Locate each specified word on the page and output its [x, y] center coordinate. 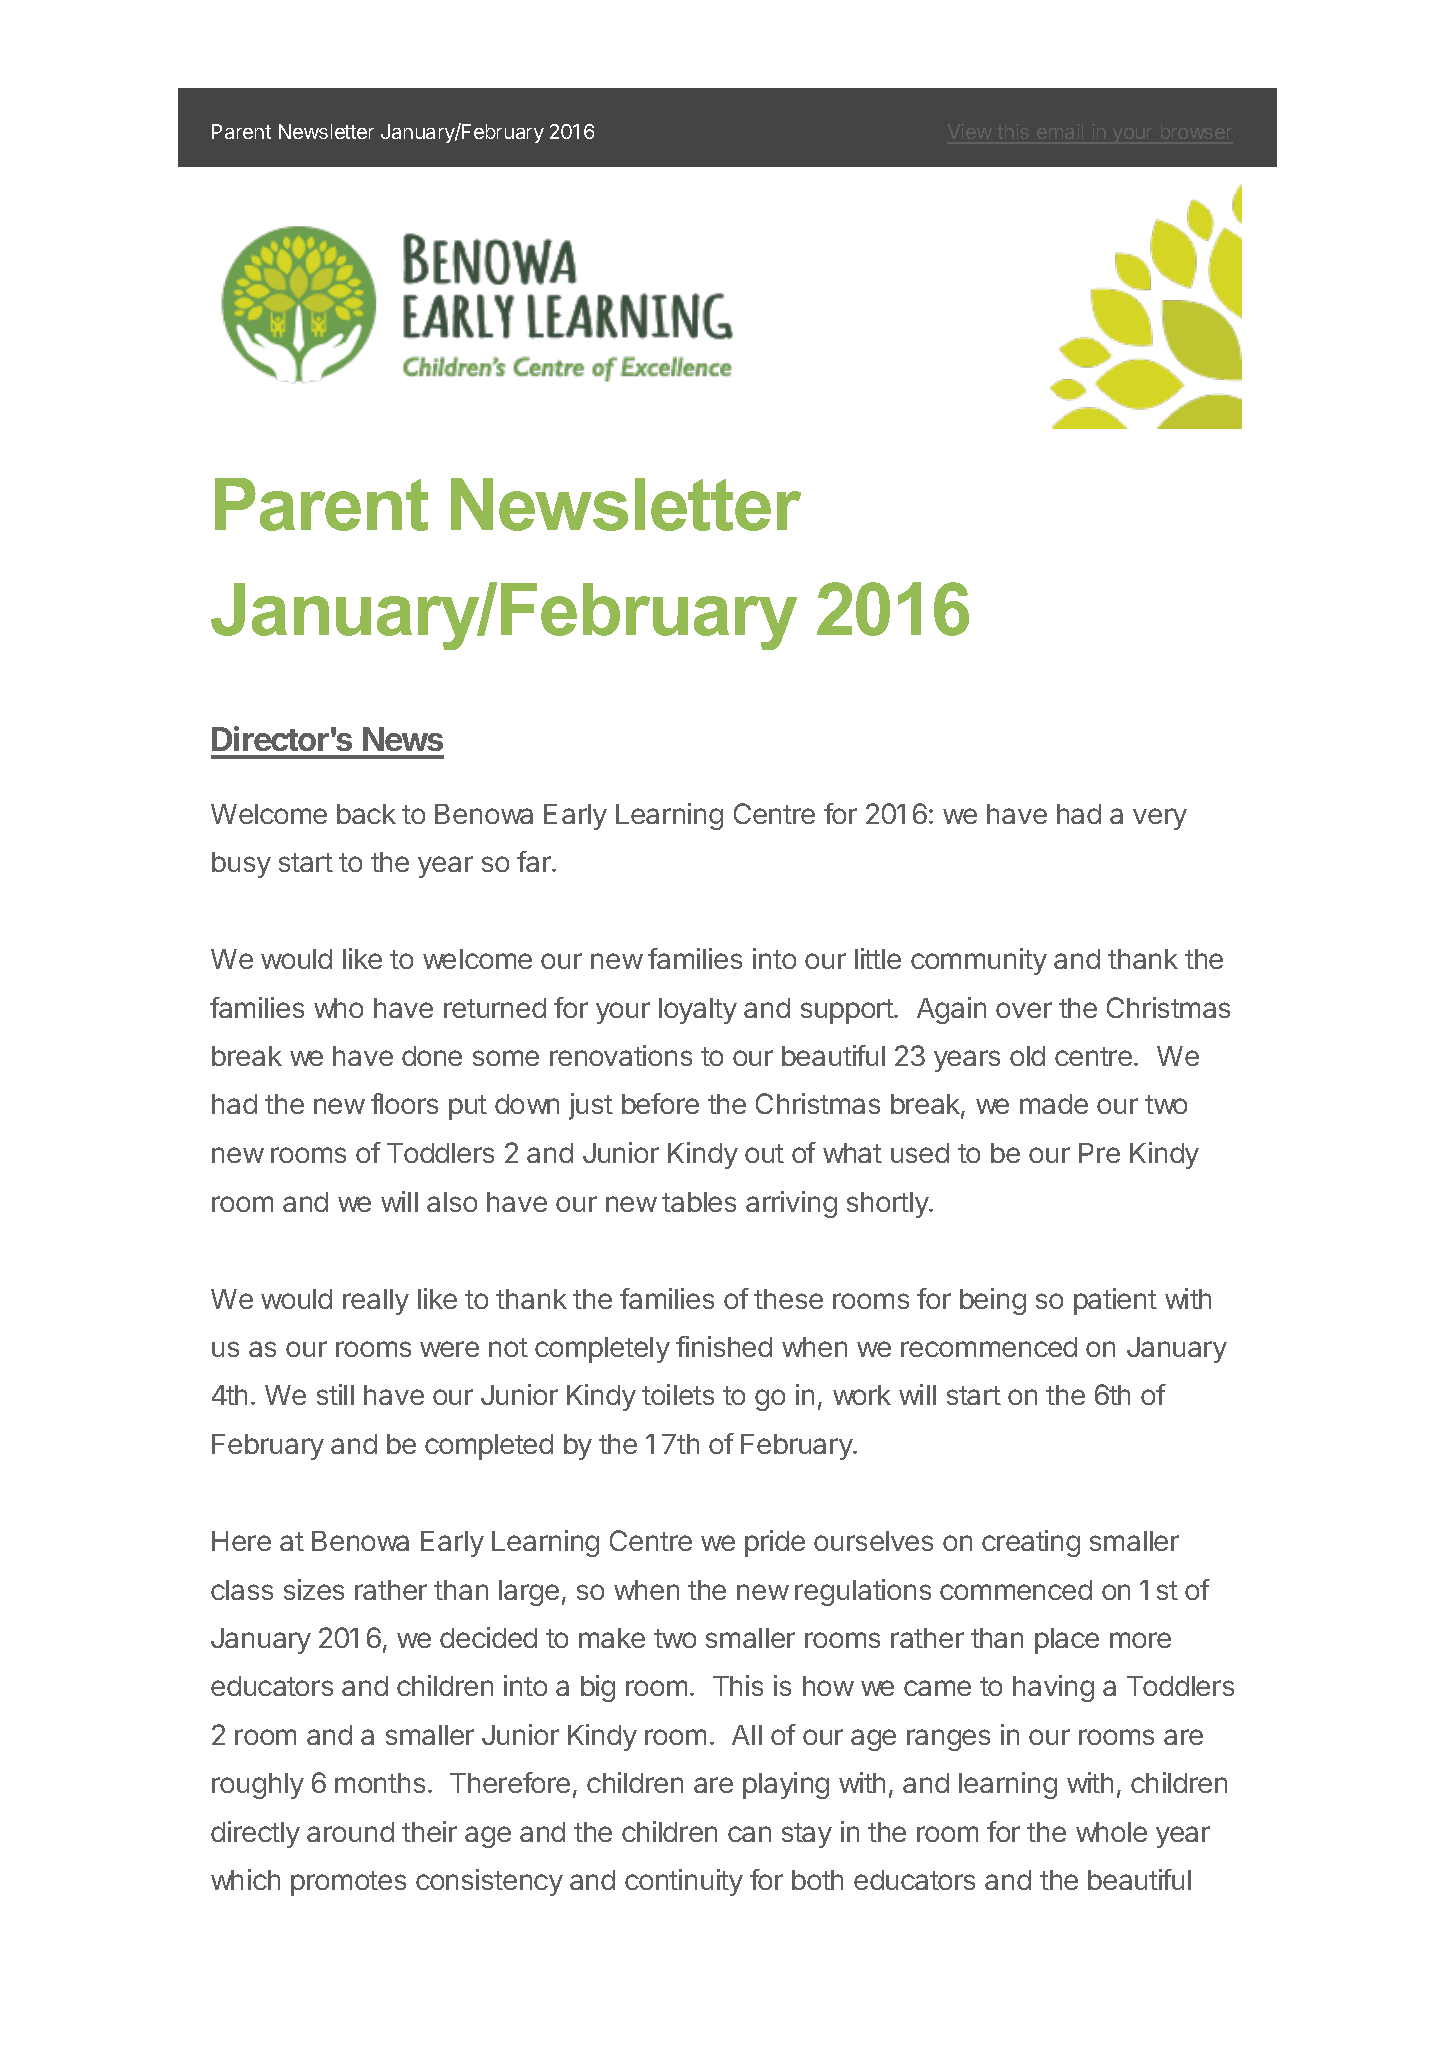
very [1160, 819]
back [366, 814]
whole [1111, 1832]
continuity [684, 1882]
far [535, 861]
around [350, 1832]
